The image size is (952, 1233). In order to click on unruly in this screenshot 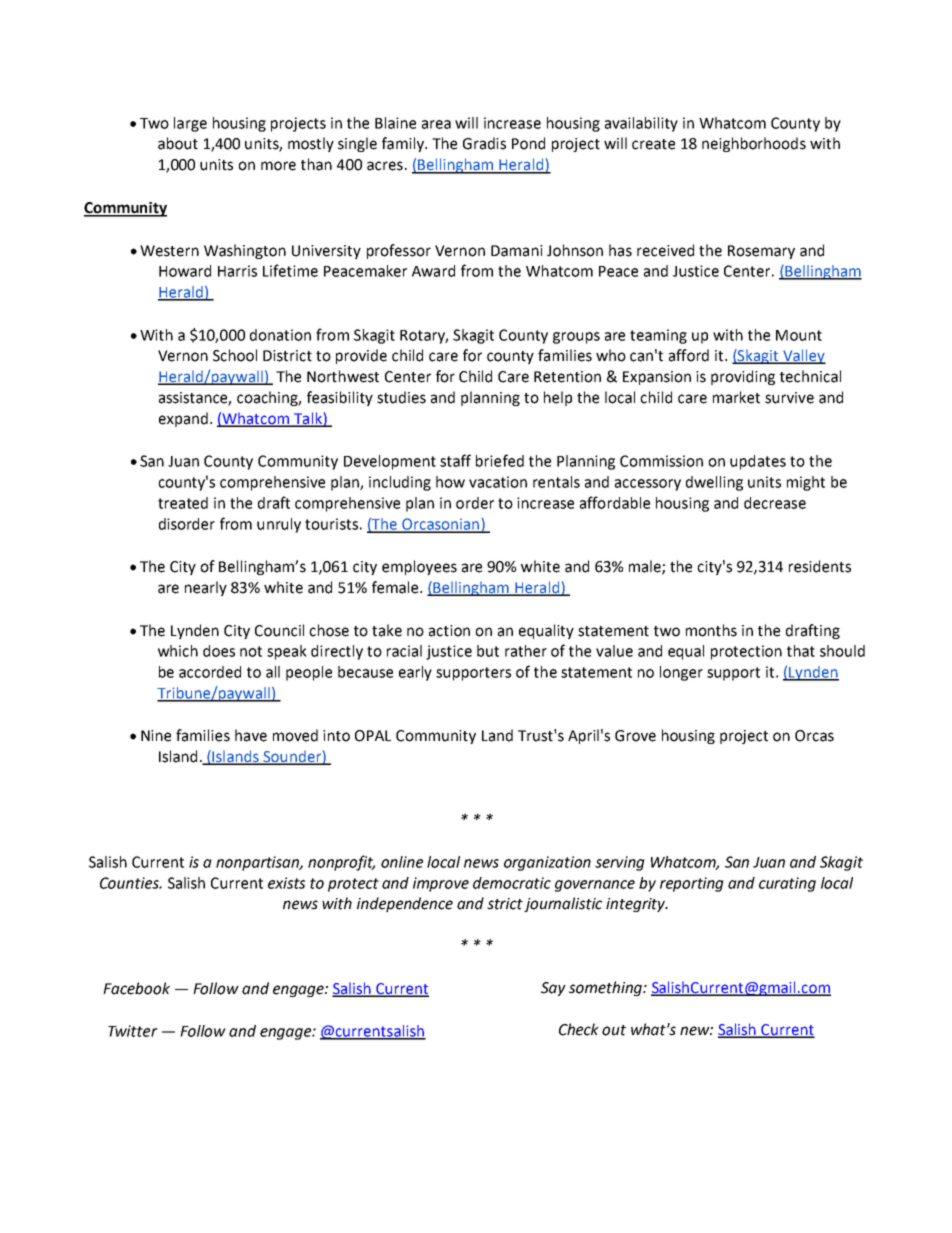, I will do `click(279, 525)`.
